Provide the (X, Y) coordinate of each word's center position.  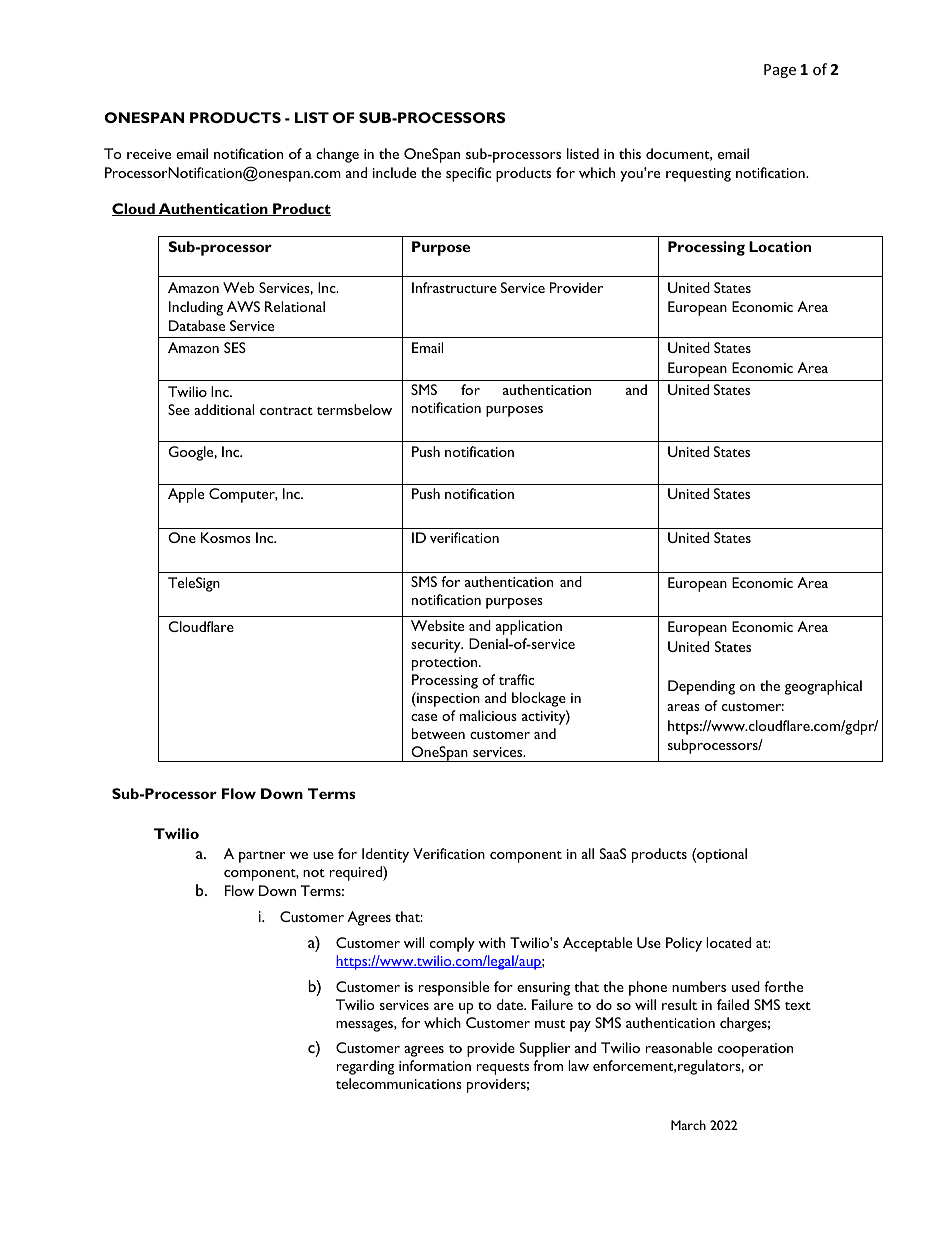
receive (149, 154)
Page (780, 71)
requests (503, 1069)
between (438, 733)
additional (224, 409)
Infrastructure (454, 287)
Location (780, 246)
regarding (366, 1067)
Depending (701, 687)
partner (262, 857)
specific (468, 174)
